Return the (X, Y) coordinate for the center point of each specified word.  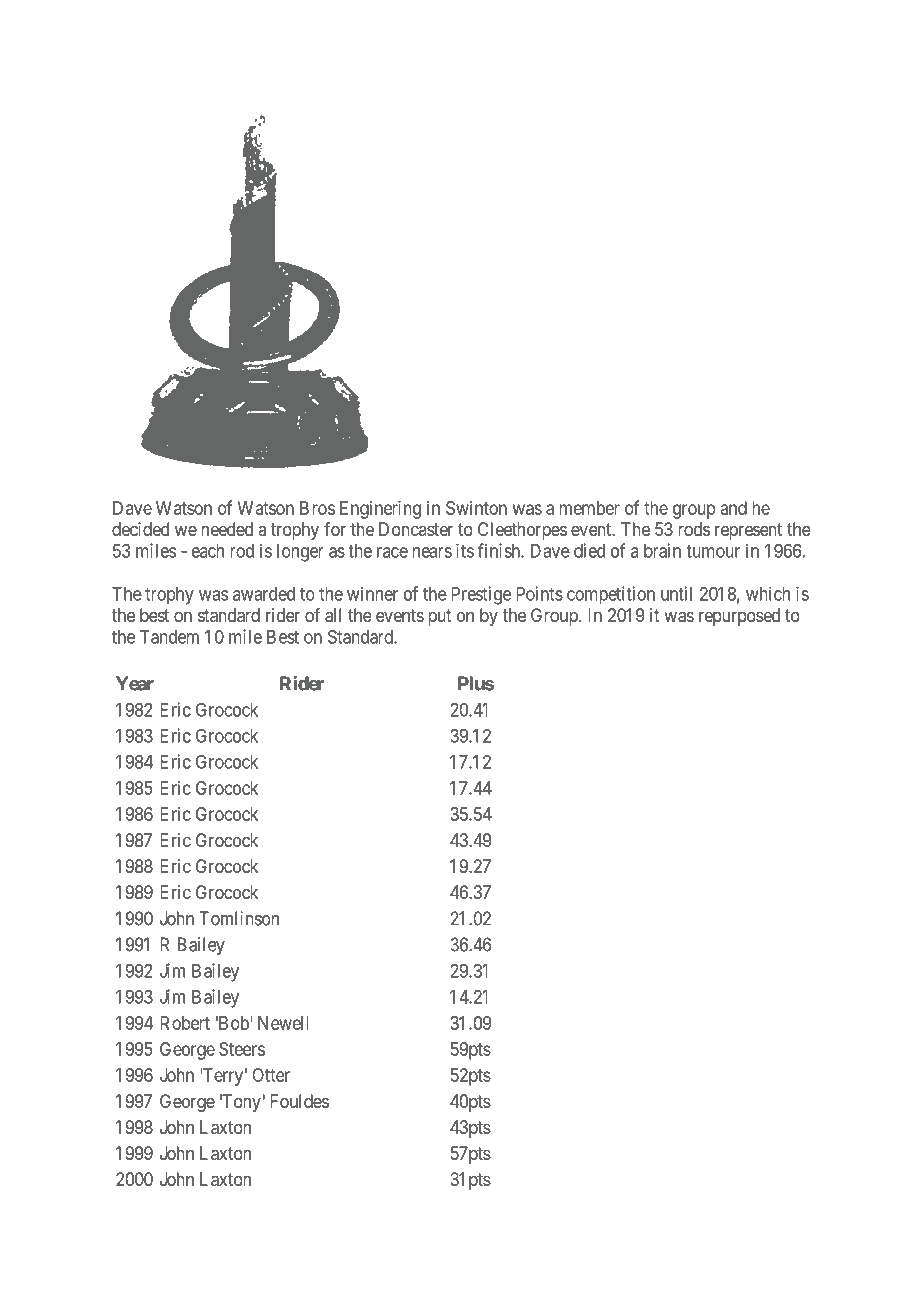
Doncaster (416, 529)
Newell (283, 1023)
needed (227, 529)
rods (694, 529)
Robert (185, 1023)
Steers (242, 1049)
